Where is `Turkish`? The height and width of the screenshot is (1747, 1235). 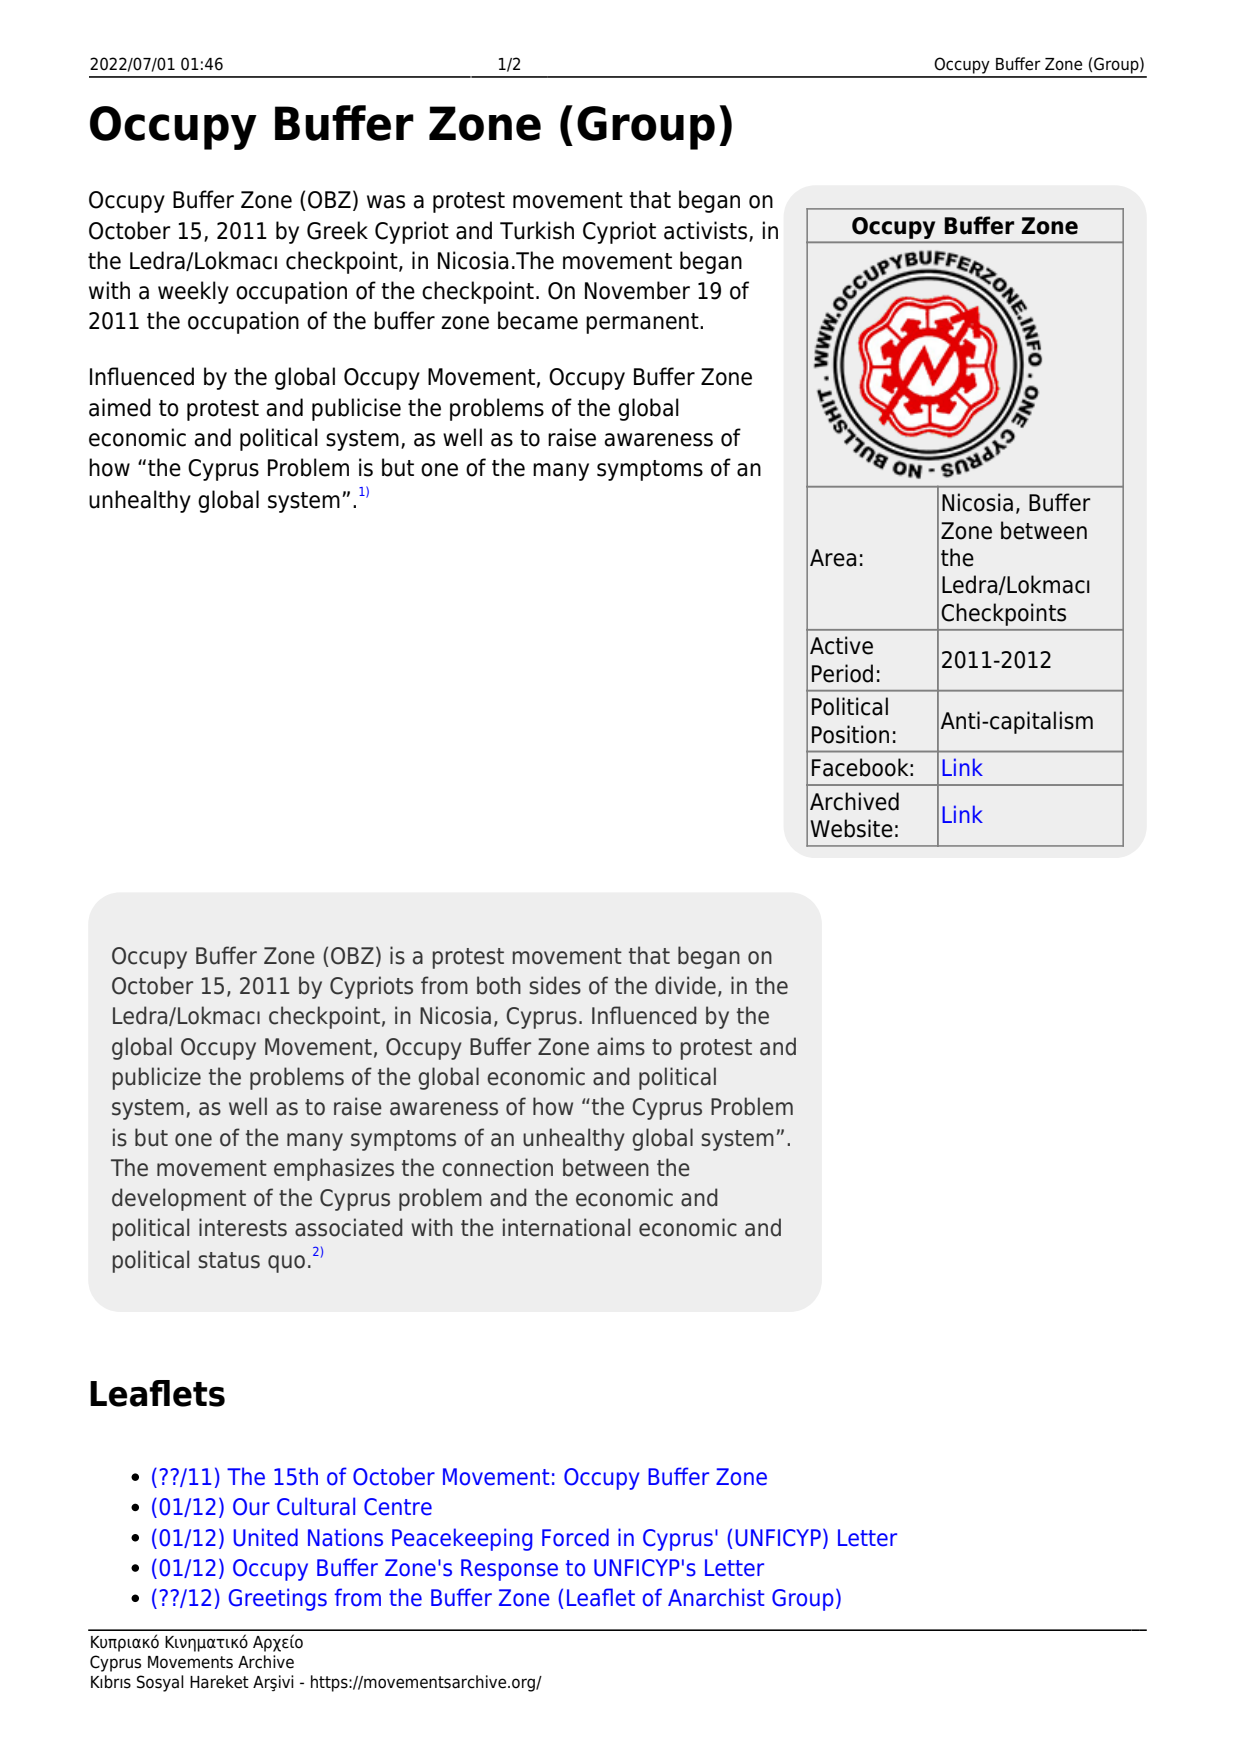 Turkish is located at coordinates (537, 230).
